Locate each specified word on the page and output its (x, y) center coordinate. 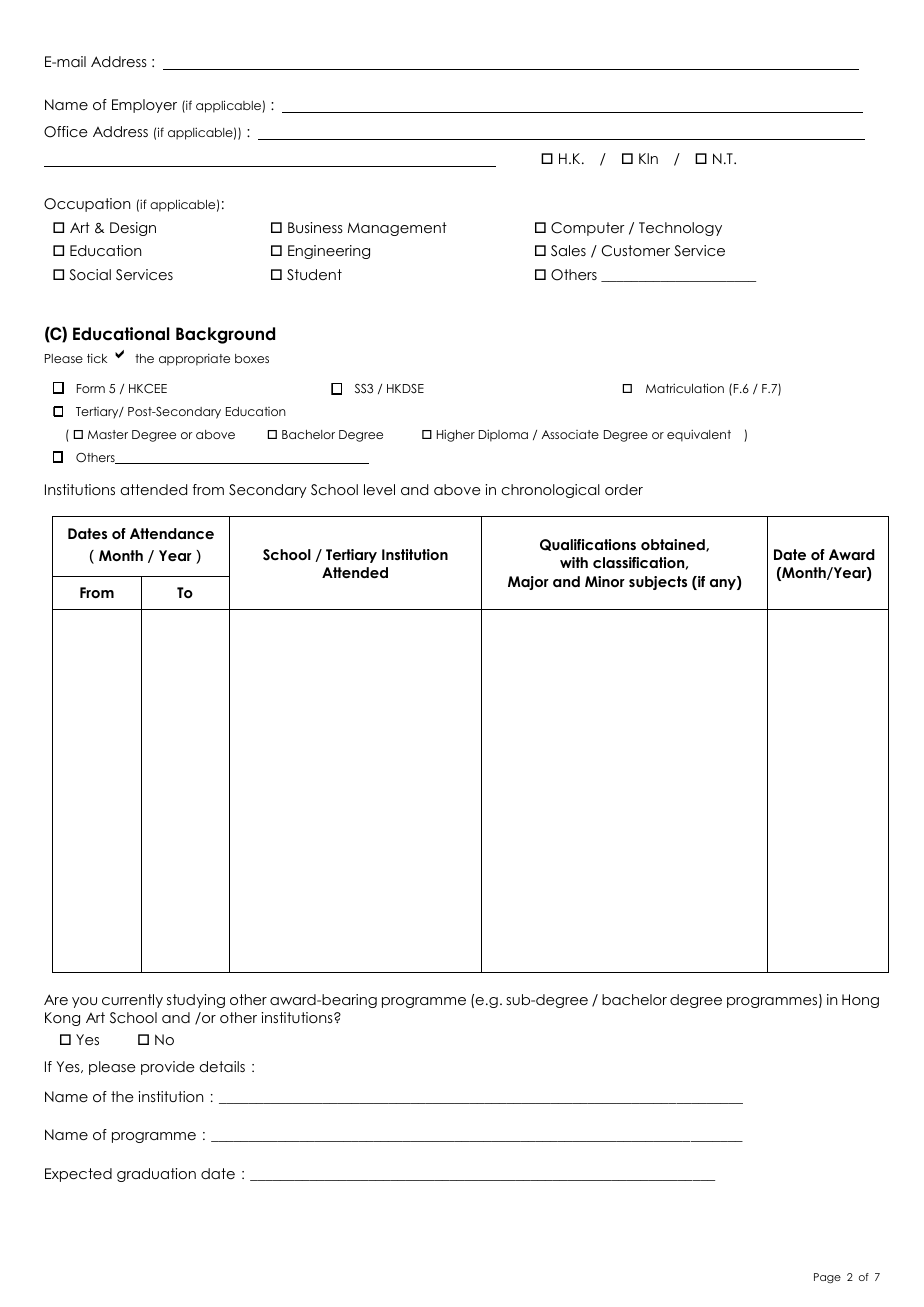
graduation (156, 1175)
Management (397, 229)
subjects (658, 583)
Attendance (172, 533)
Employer (144, 106)
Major (528, 583)
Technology (680, 229)
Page (827, 1278)
